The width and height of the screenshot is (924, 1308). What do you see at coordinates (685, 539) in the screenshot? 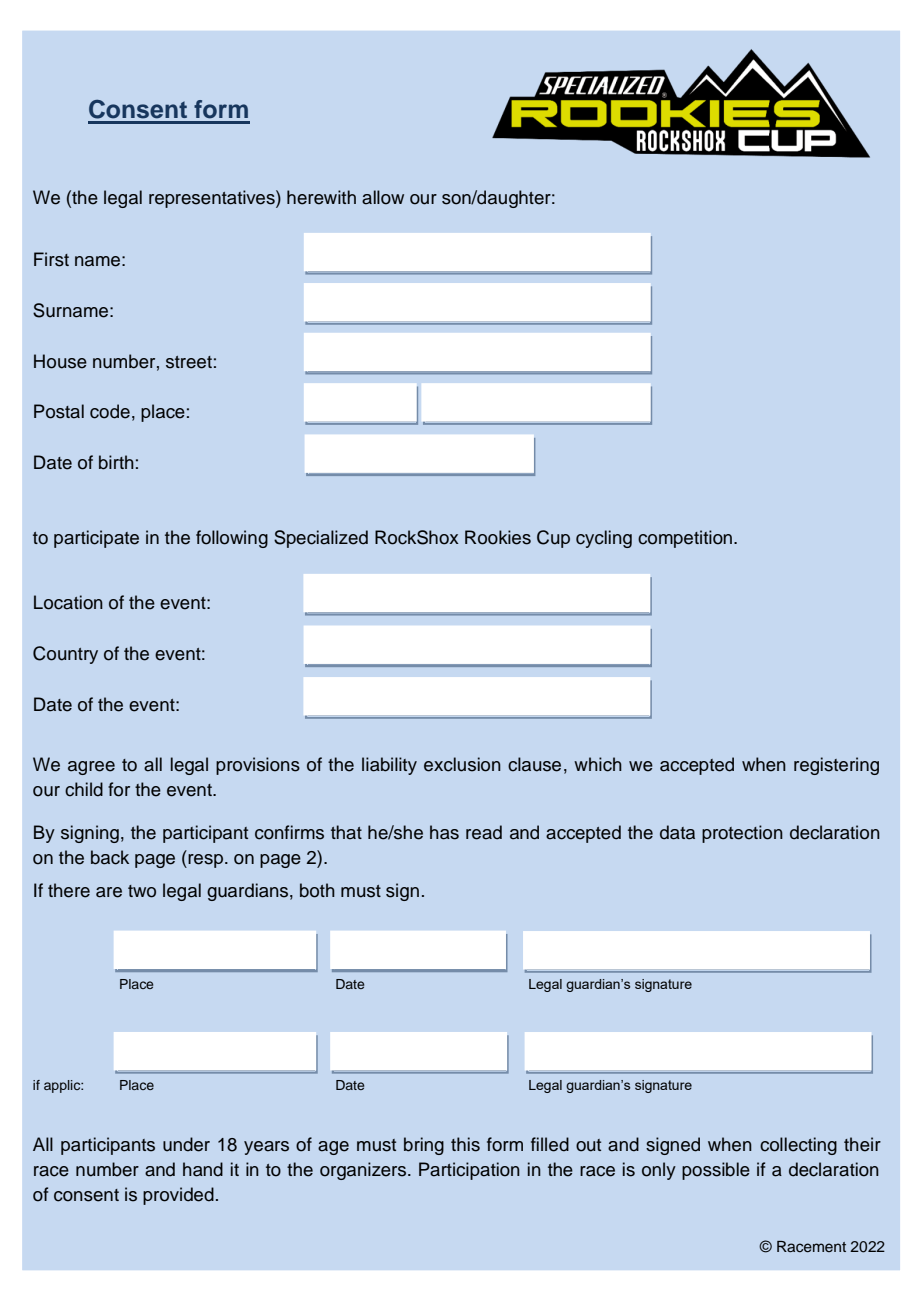
I see `competition` at bounding box center [685, 539].
